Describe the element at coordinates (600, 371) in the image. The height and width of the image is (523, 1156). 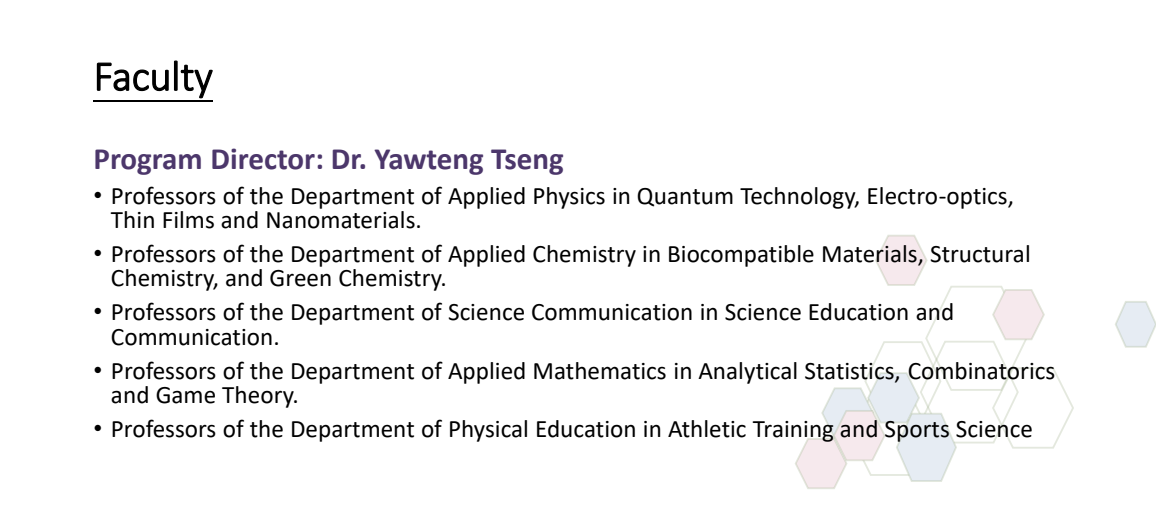
I see `Mathematics` at that location.
